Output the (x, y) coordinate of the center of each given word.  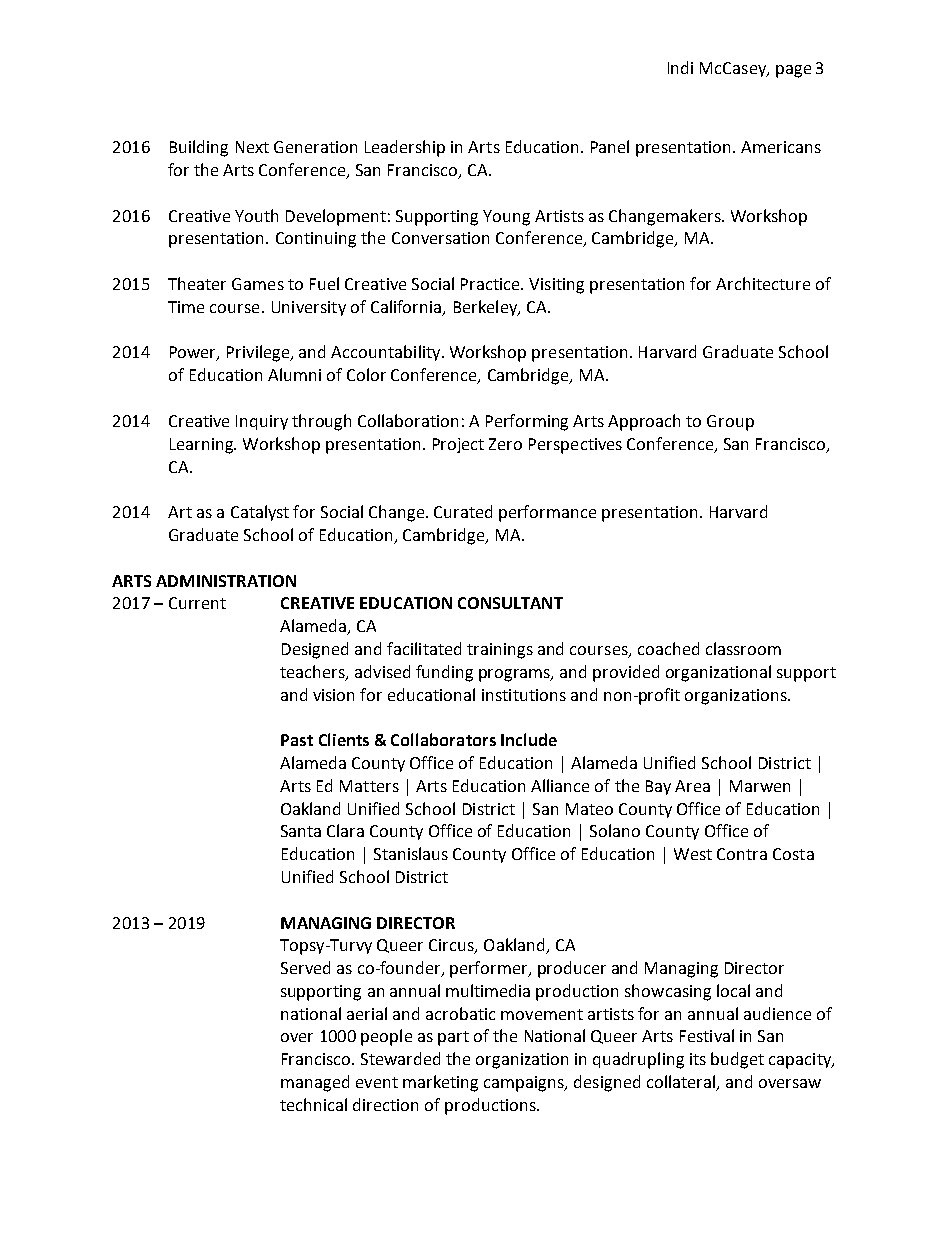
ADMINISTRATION (226, 581)
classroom (743, 648)
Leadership (405, 148)
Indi (680, 67)
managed (315, 1083)
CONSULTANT (510, 603)
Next (252, 147)
